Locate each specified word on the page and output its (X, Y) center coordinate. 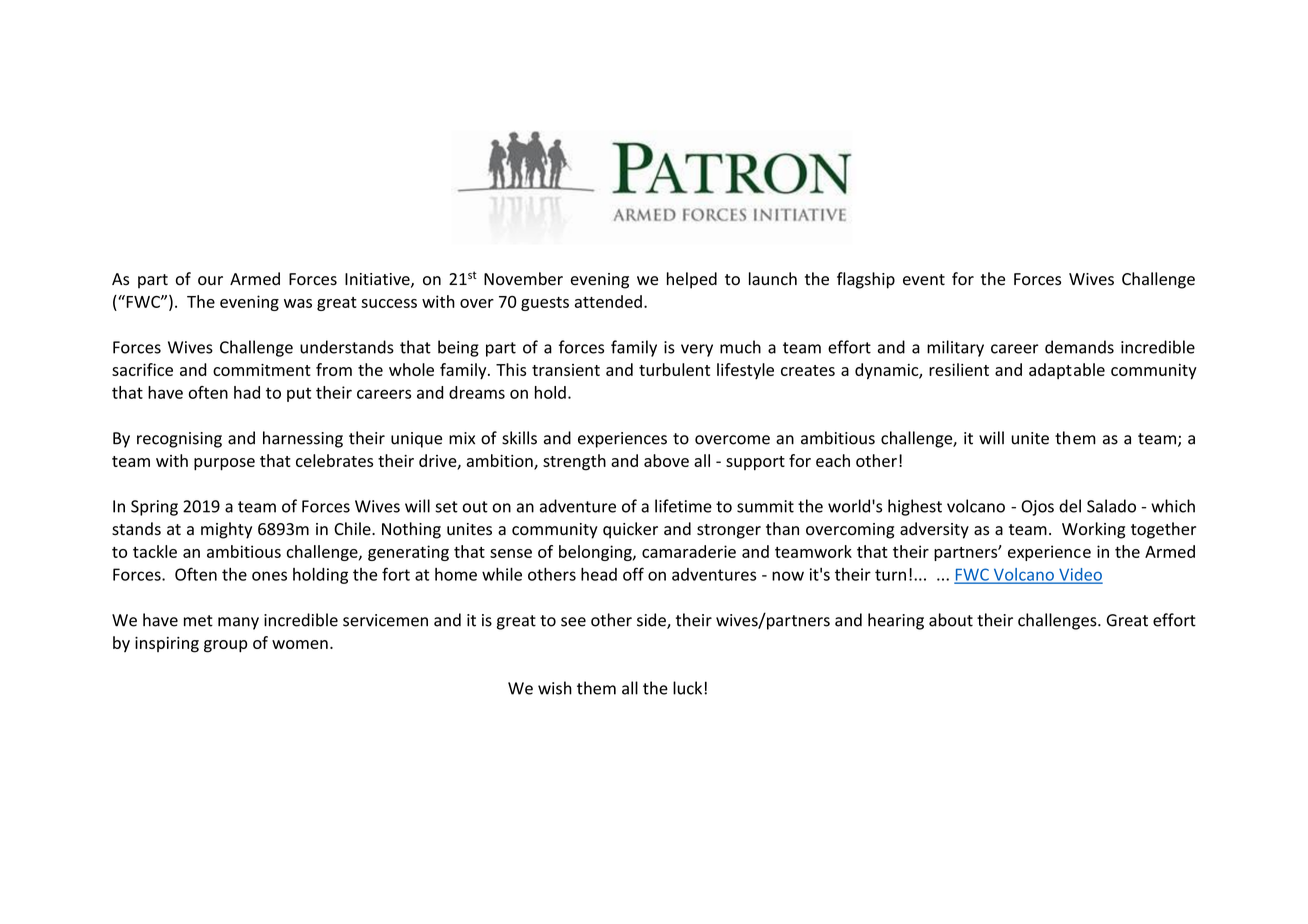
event (924, 280)
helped (692, 280)
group (226, 646)
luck (689, 688)
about (951, 620)
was (298, 303)
